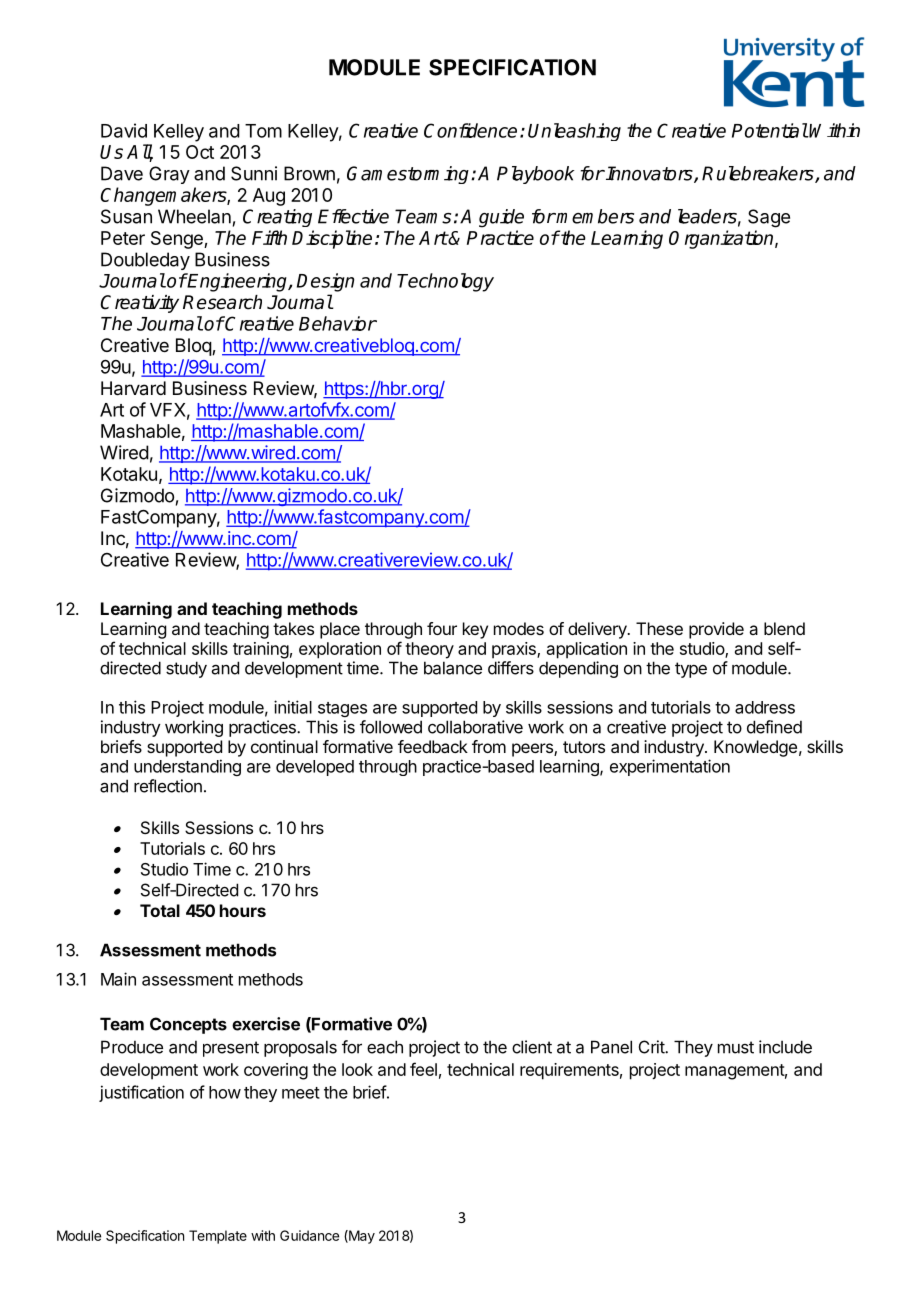  I want to click on provide, so click(716, 630).
